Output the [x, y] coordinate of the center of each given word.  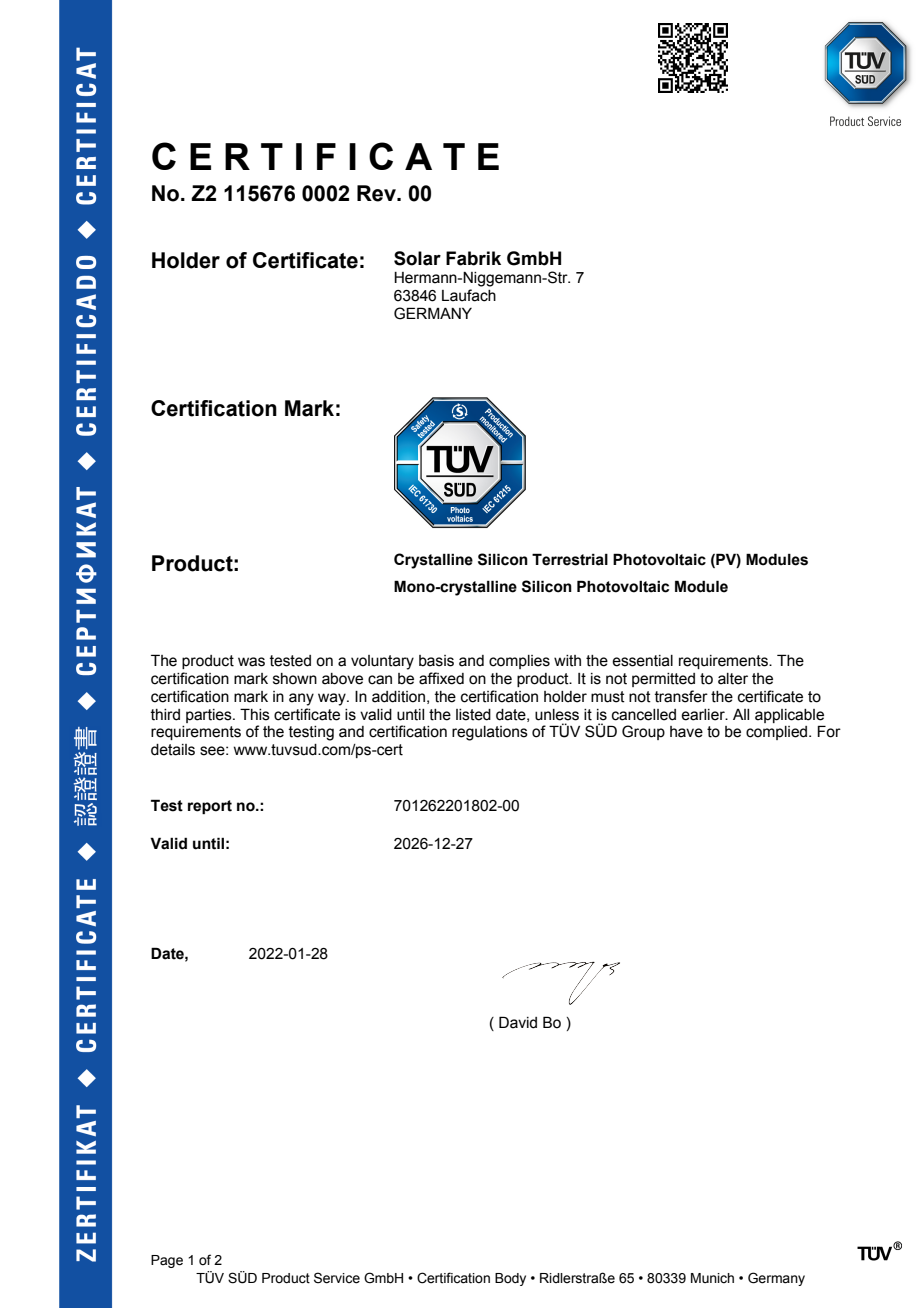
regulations [490, 733]
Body [510, 1279]
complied [778, 733]
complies [519, 662]
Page [167, 1261]
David [518, 1022]
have [686, 732]
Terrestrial [570, 559]
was [251, 662]
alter [733, 679]
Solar [417, 258]
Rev [377, 193]
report [210, 807]
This [255, 714]
